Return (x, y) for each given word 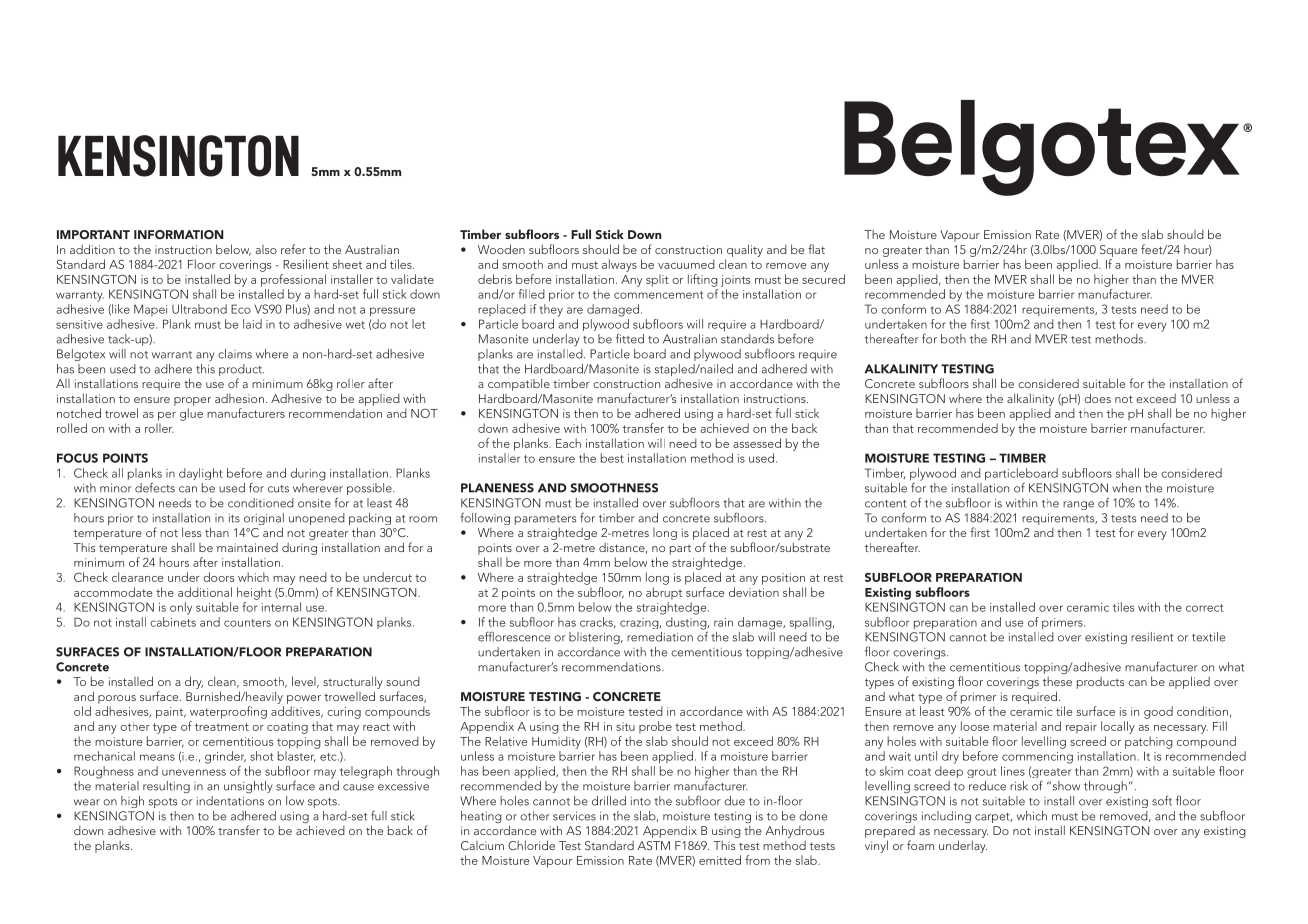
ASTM (653, 845)
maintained (247, 547)
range (1078, 505)
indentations (230, 801)
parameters (545, 520)
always (619, 265)
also (266, 249)
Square (1118, 251)
